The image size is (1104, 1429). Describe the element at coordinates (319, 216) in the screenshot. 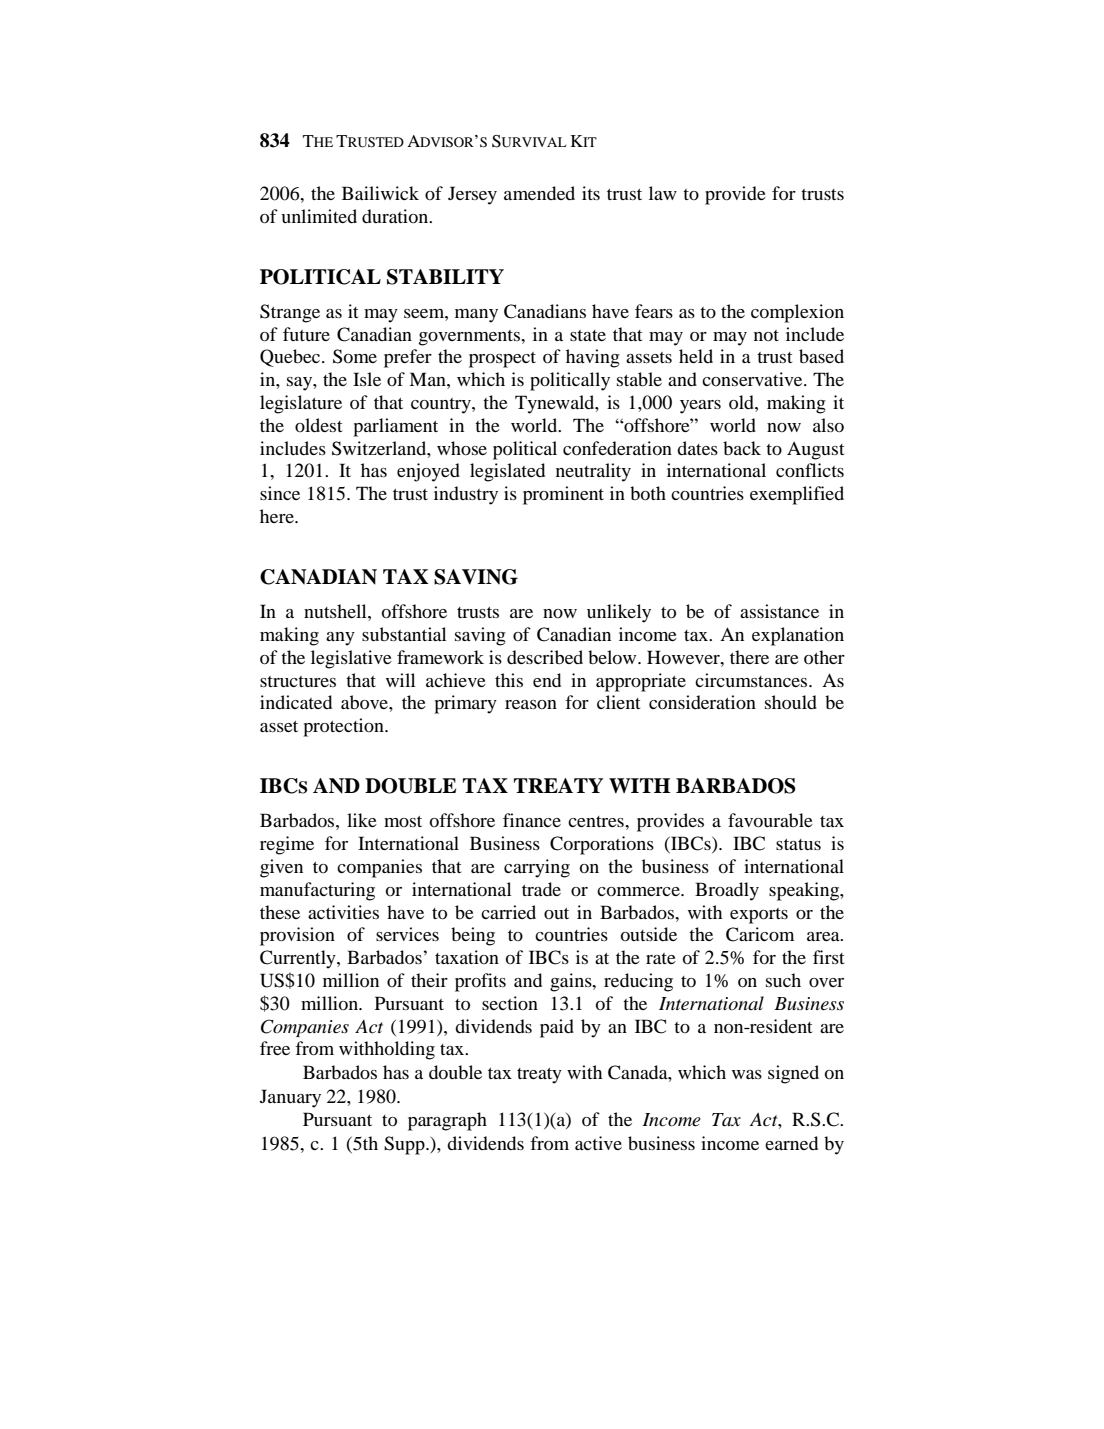

I see `unlimited` at that location.
